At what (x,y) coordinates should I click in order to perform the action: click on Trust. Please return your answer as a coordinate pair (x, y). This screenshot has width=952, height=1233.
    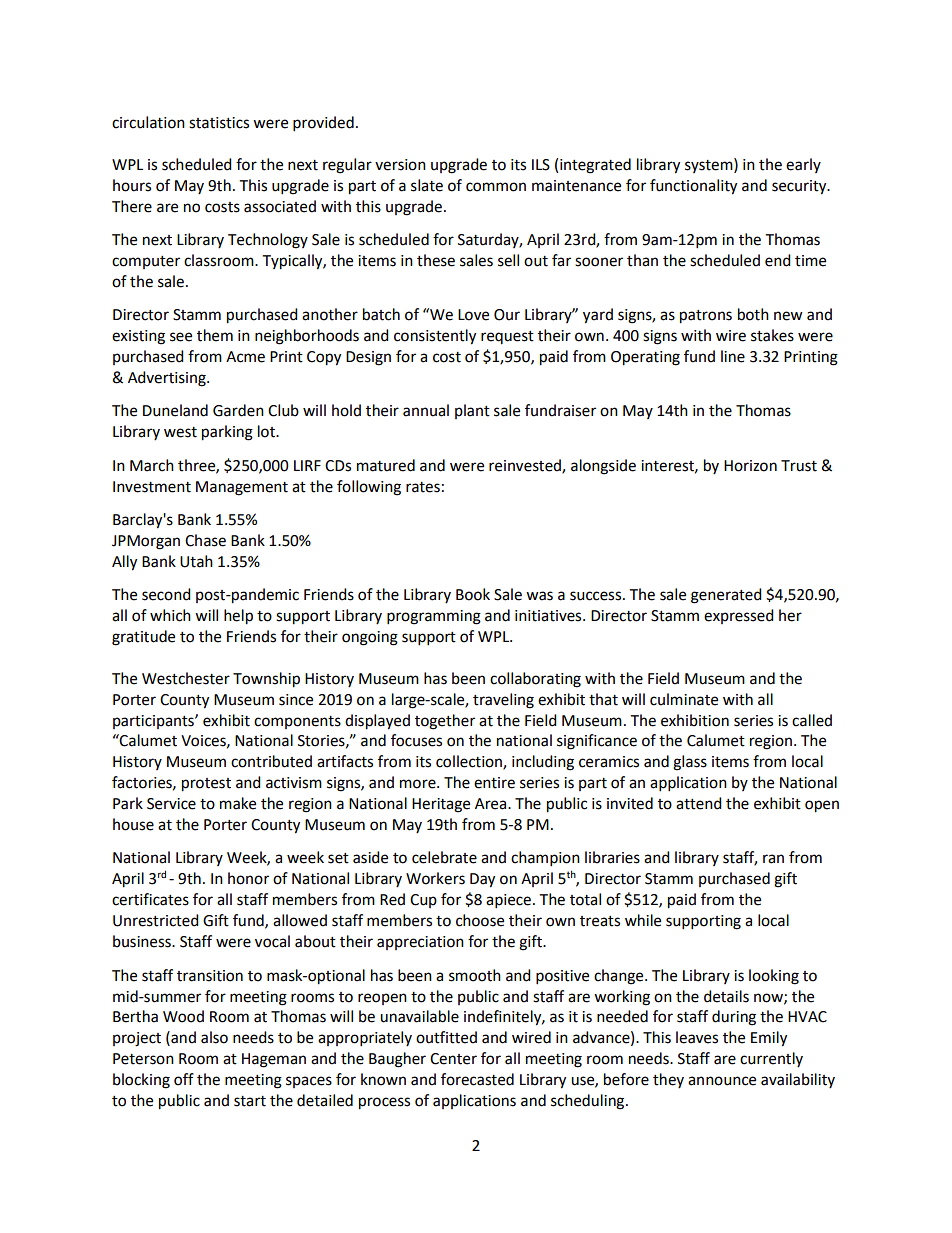
    Looking at the image, I should click on (799, 466).
